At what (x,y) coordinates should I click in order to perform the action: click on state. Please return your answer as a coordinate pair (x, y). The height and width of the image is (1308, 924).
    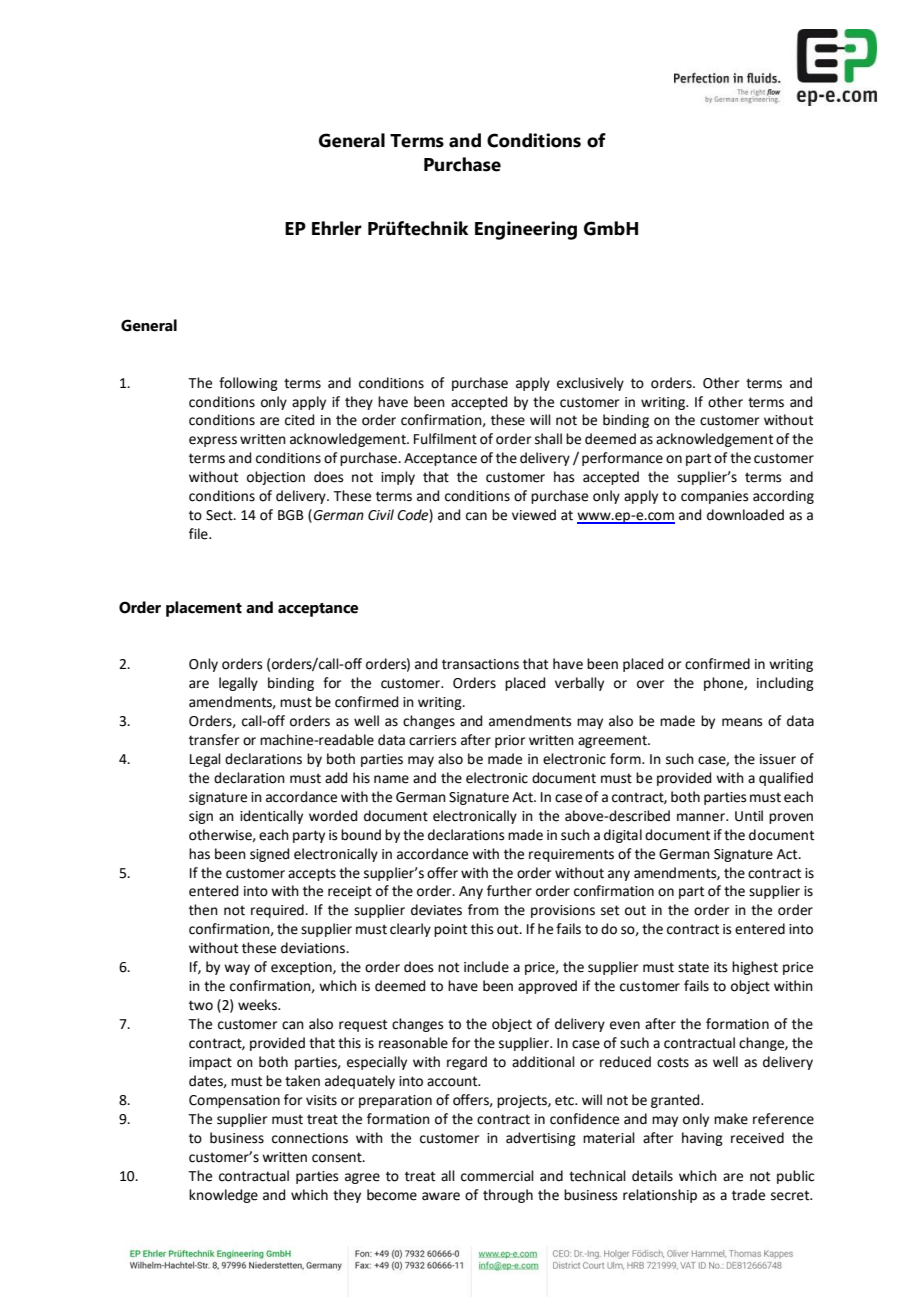
    Looking at the image, I should click on (693, 967).
